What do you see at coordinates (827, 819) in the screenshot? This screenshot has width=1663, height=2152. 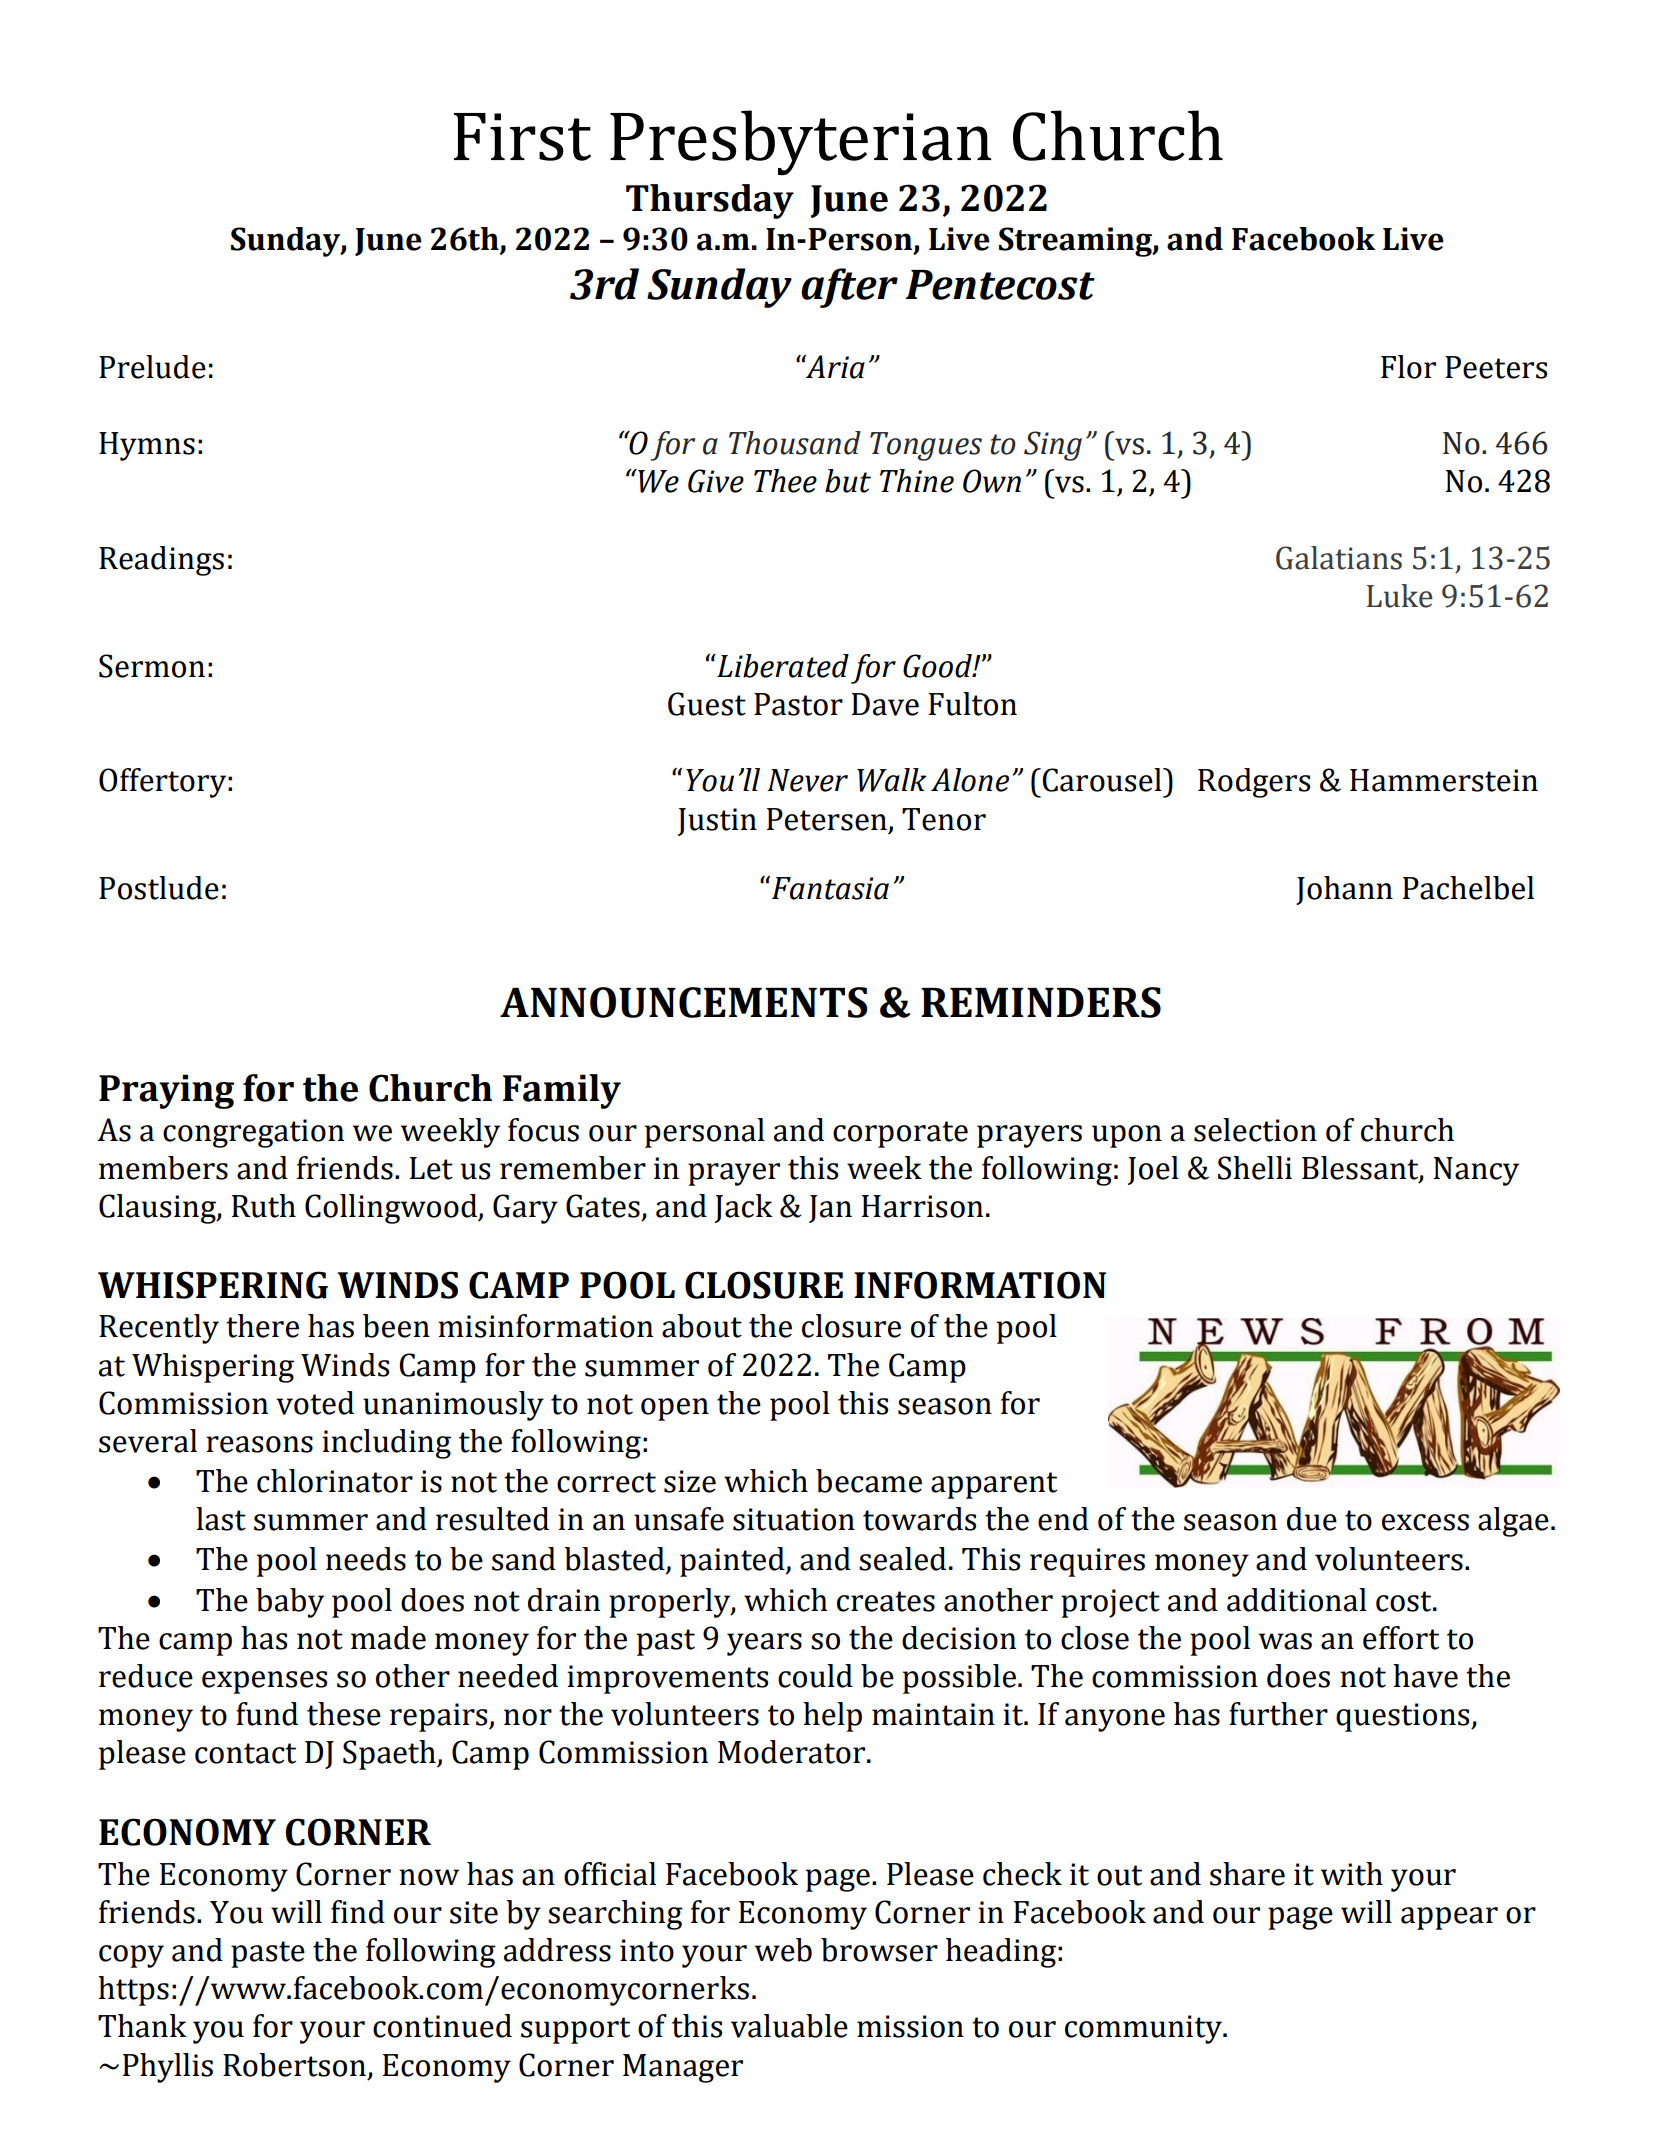 I see `Petersen` at bounding box center [827, 819].
